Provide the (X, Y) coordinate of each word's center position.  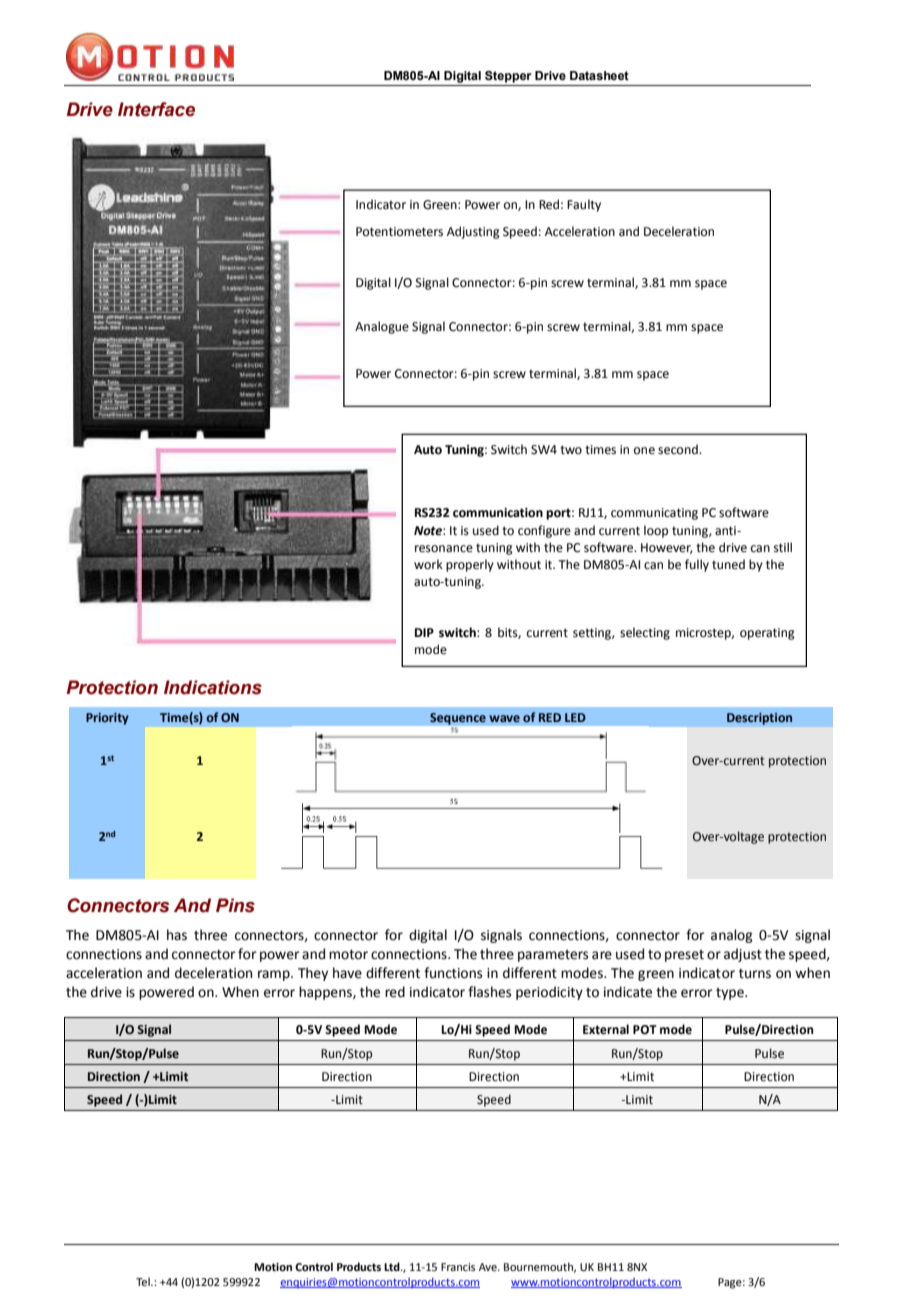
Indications (213, 687)
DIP (424, 632)
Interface (156, 109)
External (606, 1029)
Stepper (508, 77)
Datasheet (599, 75)
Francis (458, 1267)
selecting (645, 633)
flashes (489, 992)
